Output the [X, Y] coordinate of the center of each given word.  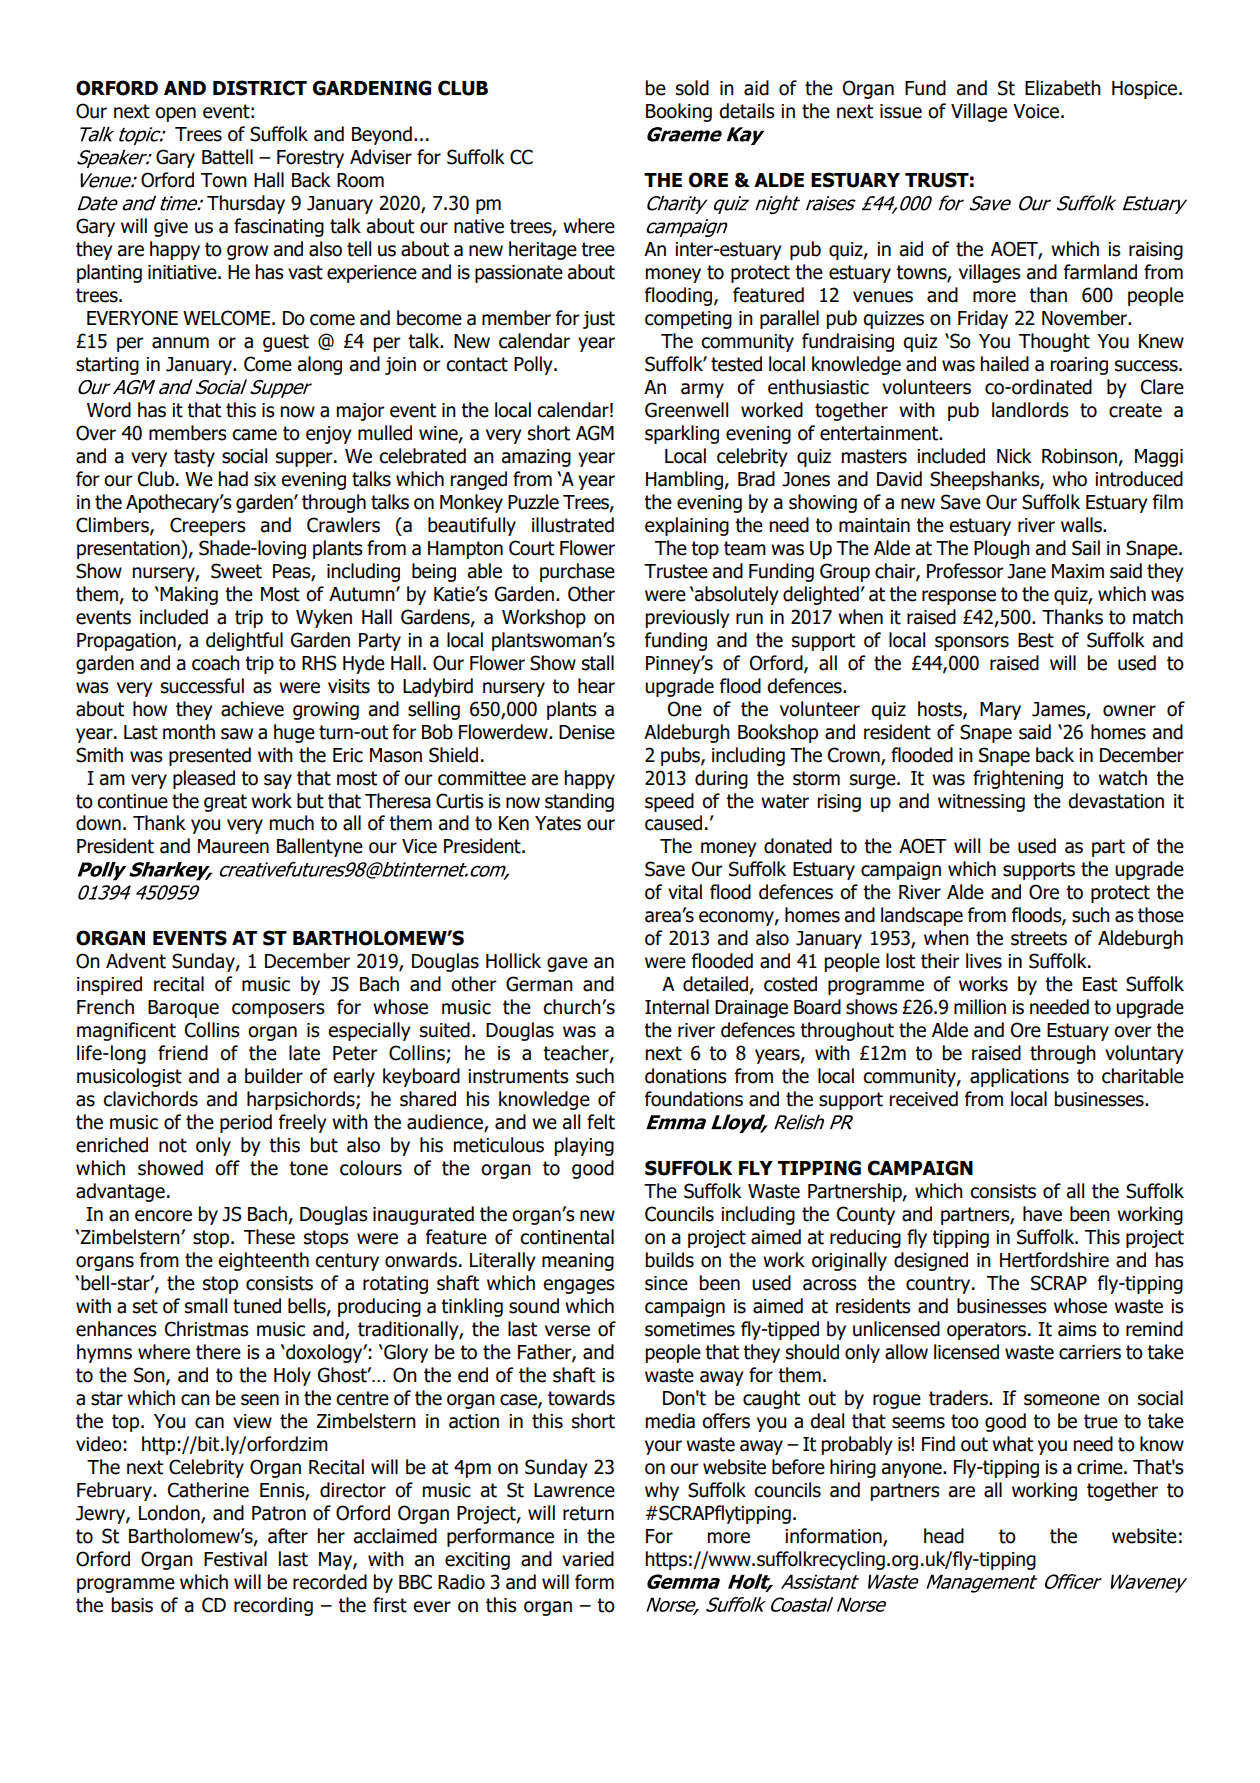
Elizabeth [1063, 88]
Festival [235, 1559]
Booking [679, 112]
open [175, 114]
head [944, 1536]
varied [588, 1559]
